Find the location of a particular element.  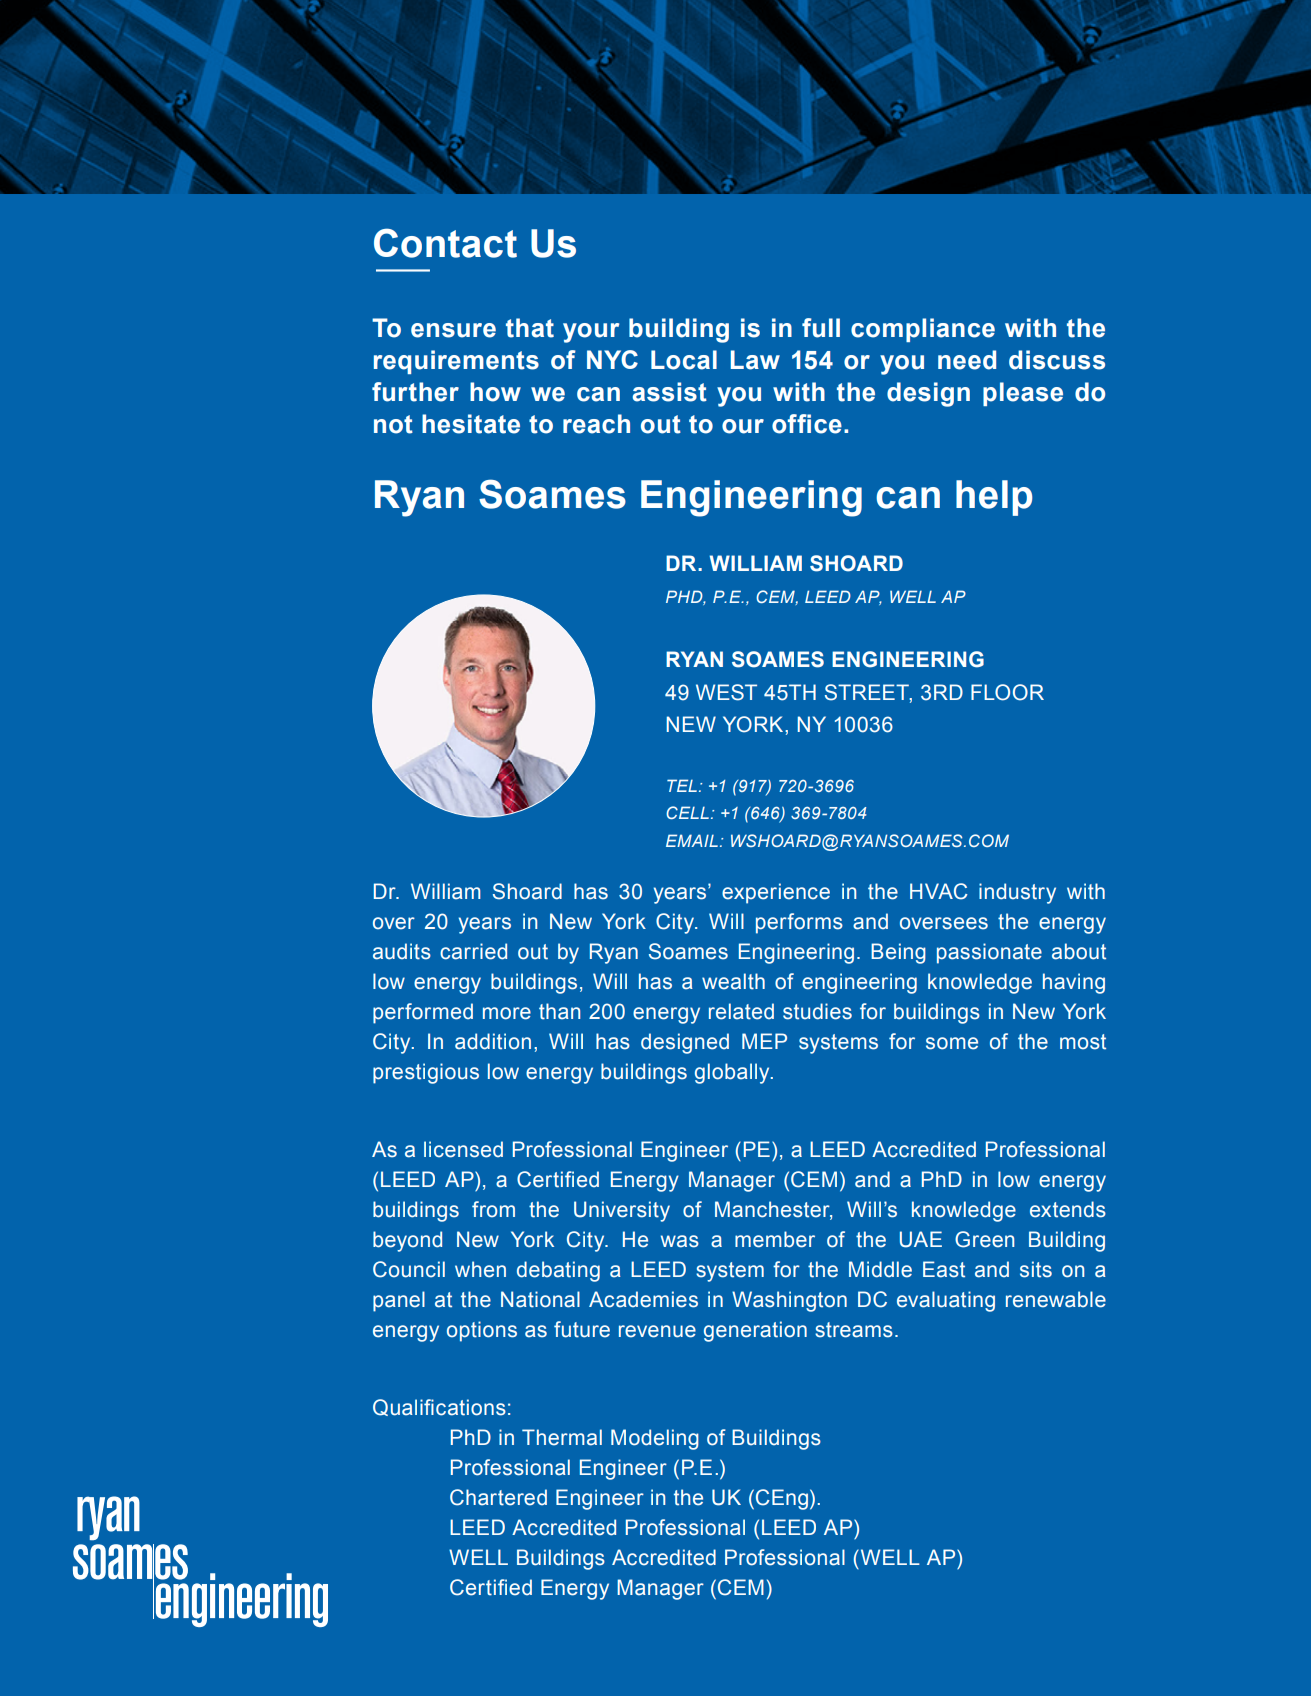

TEL is located at coordinates (682, 785).
